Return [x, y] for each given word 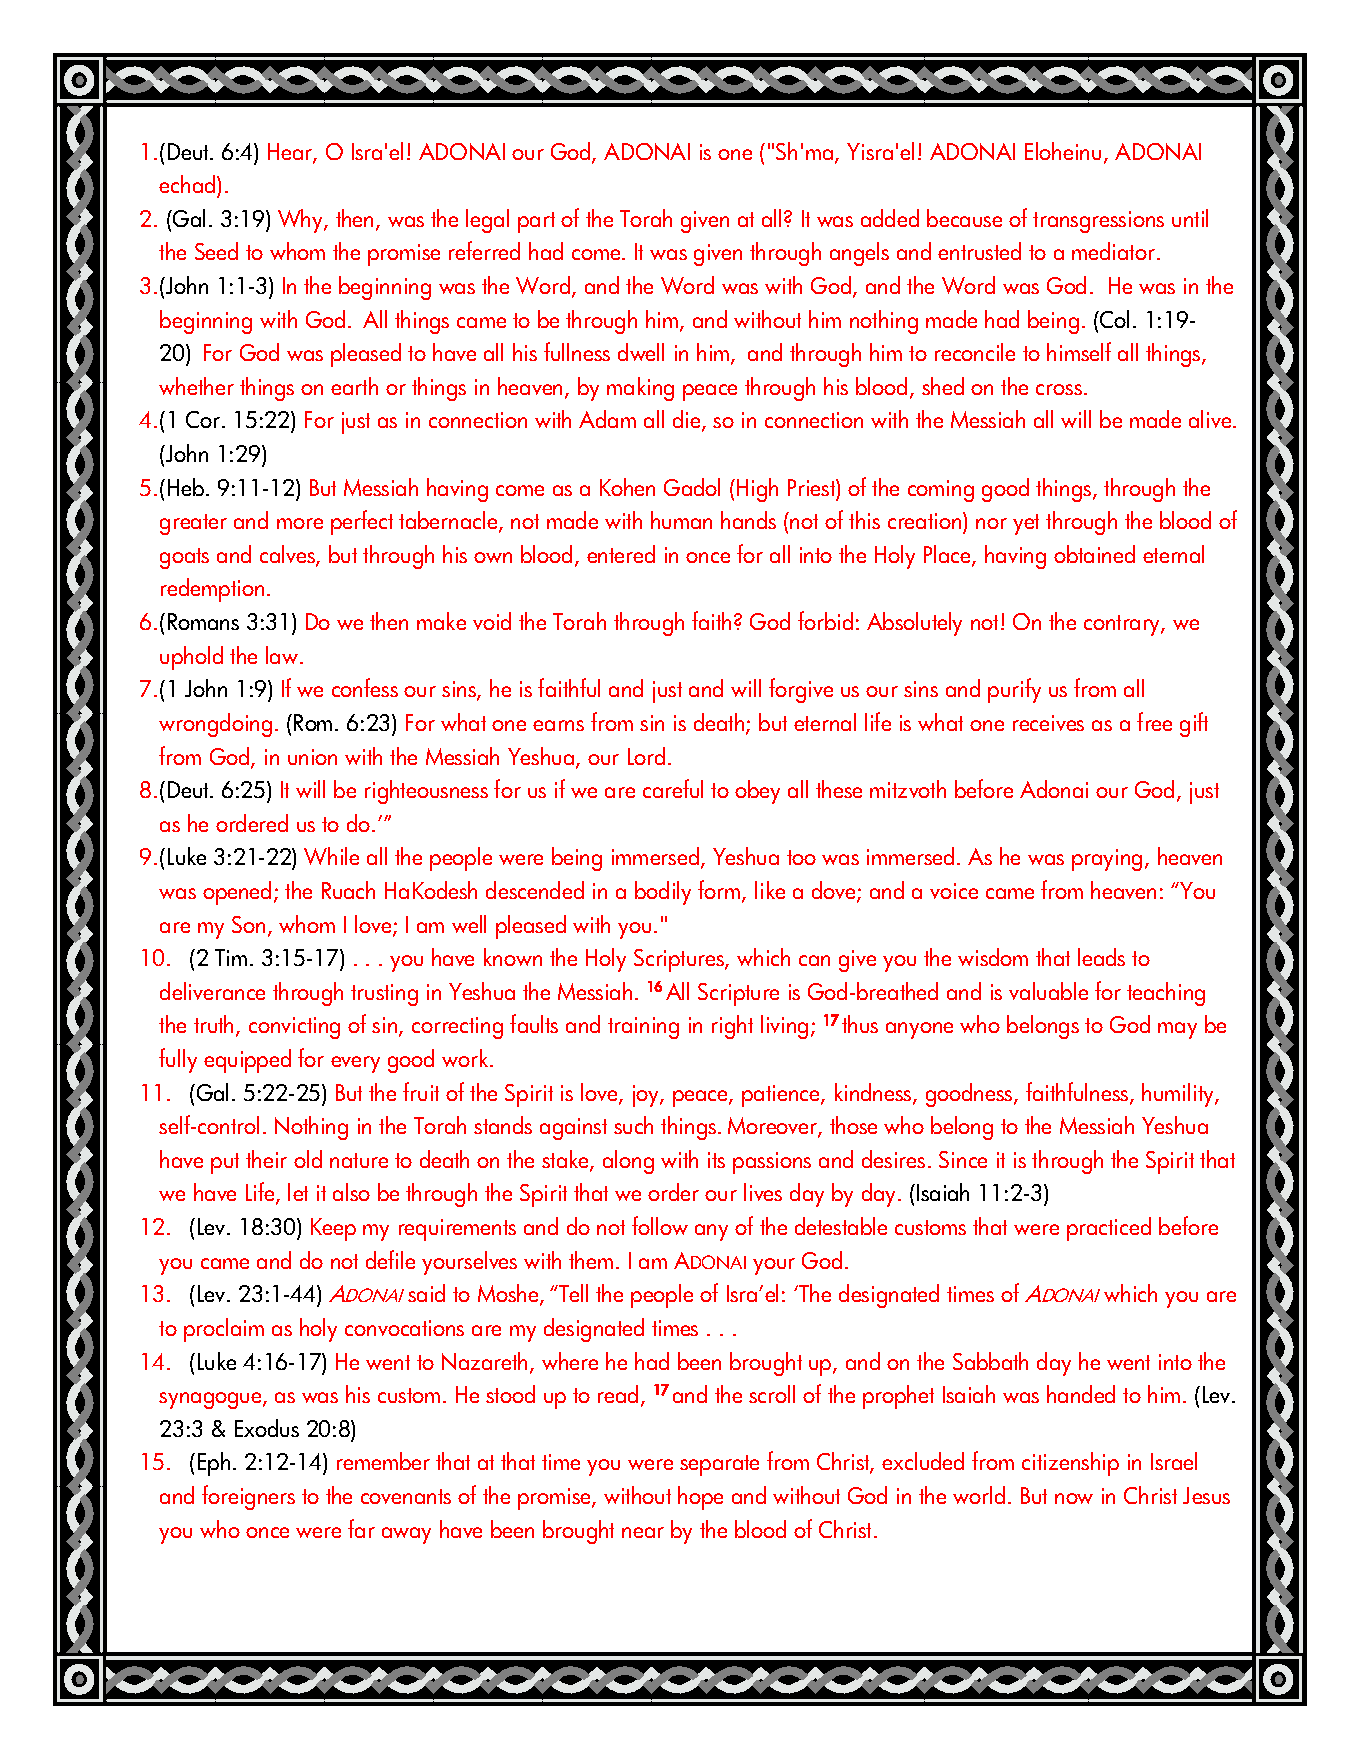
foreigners [248, 1497]
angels [859, 254]
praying [1107, 860]
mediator [1113, 251]
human [681, 520]
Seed [216, 251]
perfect [362, 522]
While [331, 856]
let [298, 1192]
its [716, 1160]
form [720, 891]
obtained [1094, 554]
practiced [1109, 1229]
